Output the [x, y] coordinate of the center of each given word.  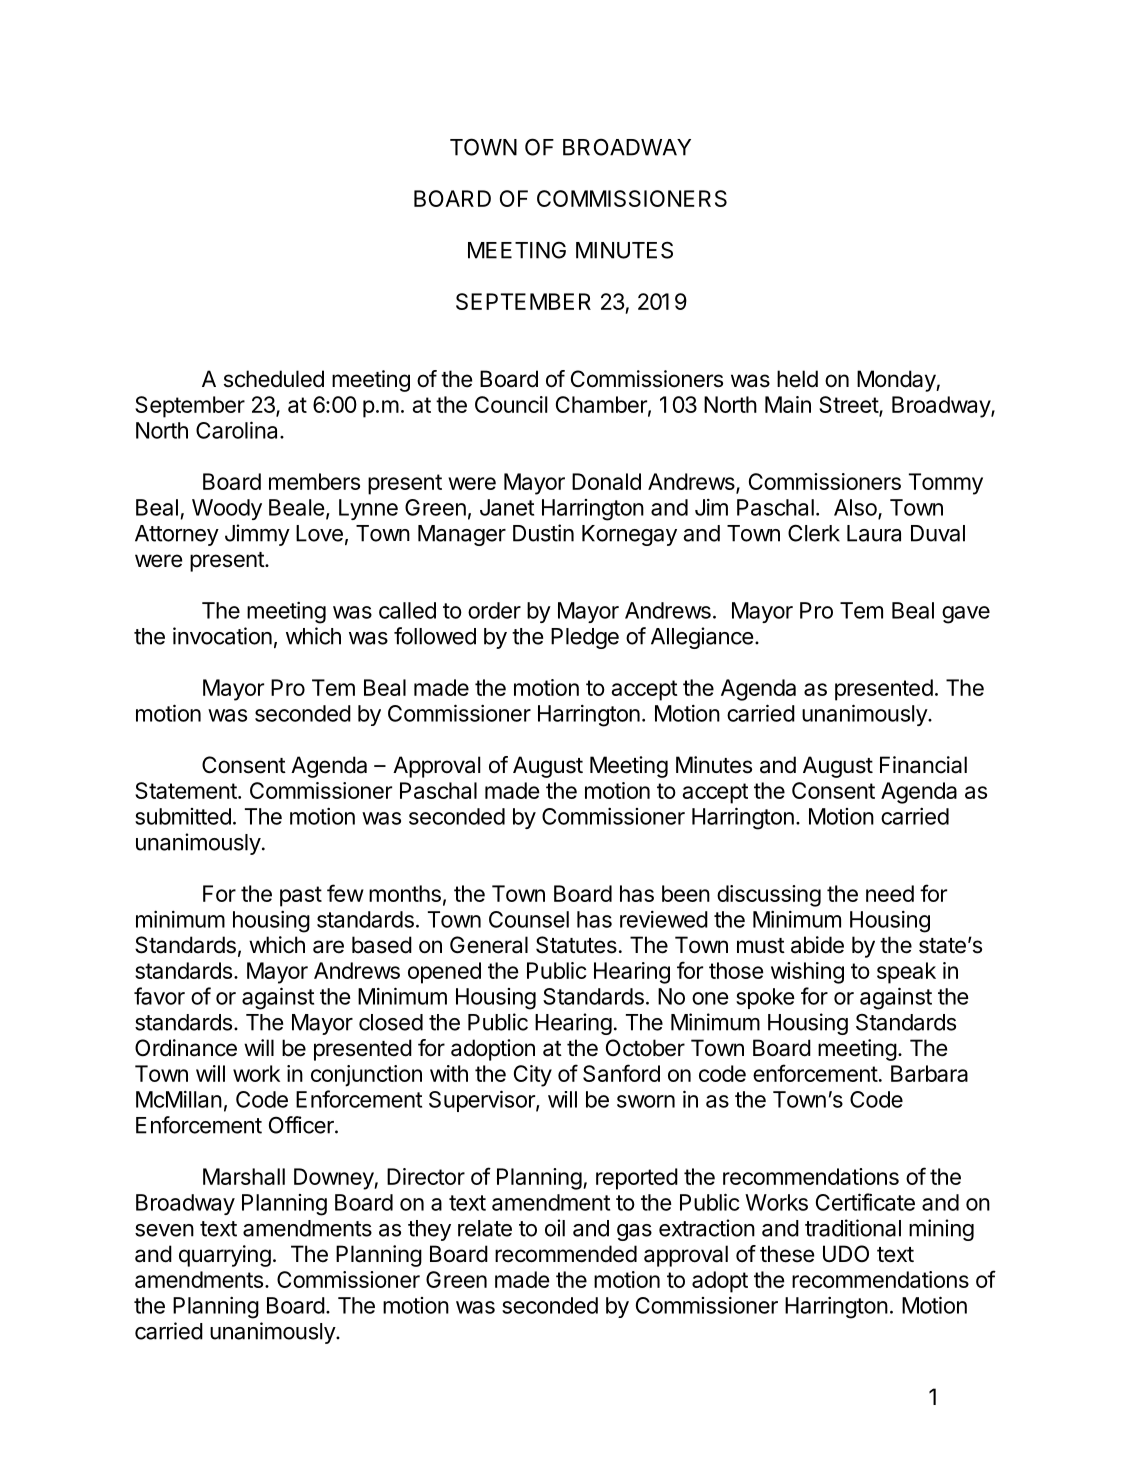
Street [849, 406]
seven [164, 1230]
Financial [923, 765]
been [686, 893]
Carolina [238, 430]
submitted [183, 816]
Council [511, 404]
